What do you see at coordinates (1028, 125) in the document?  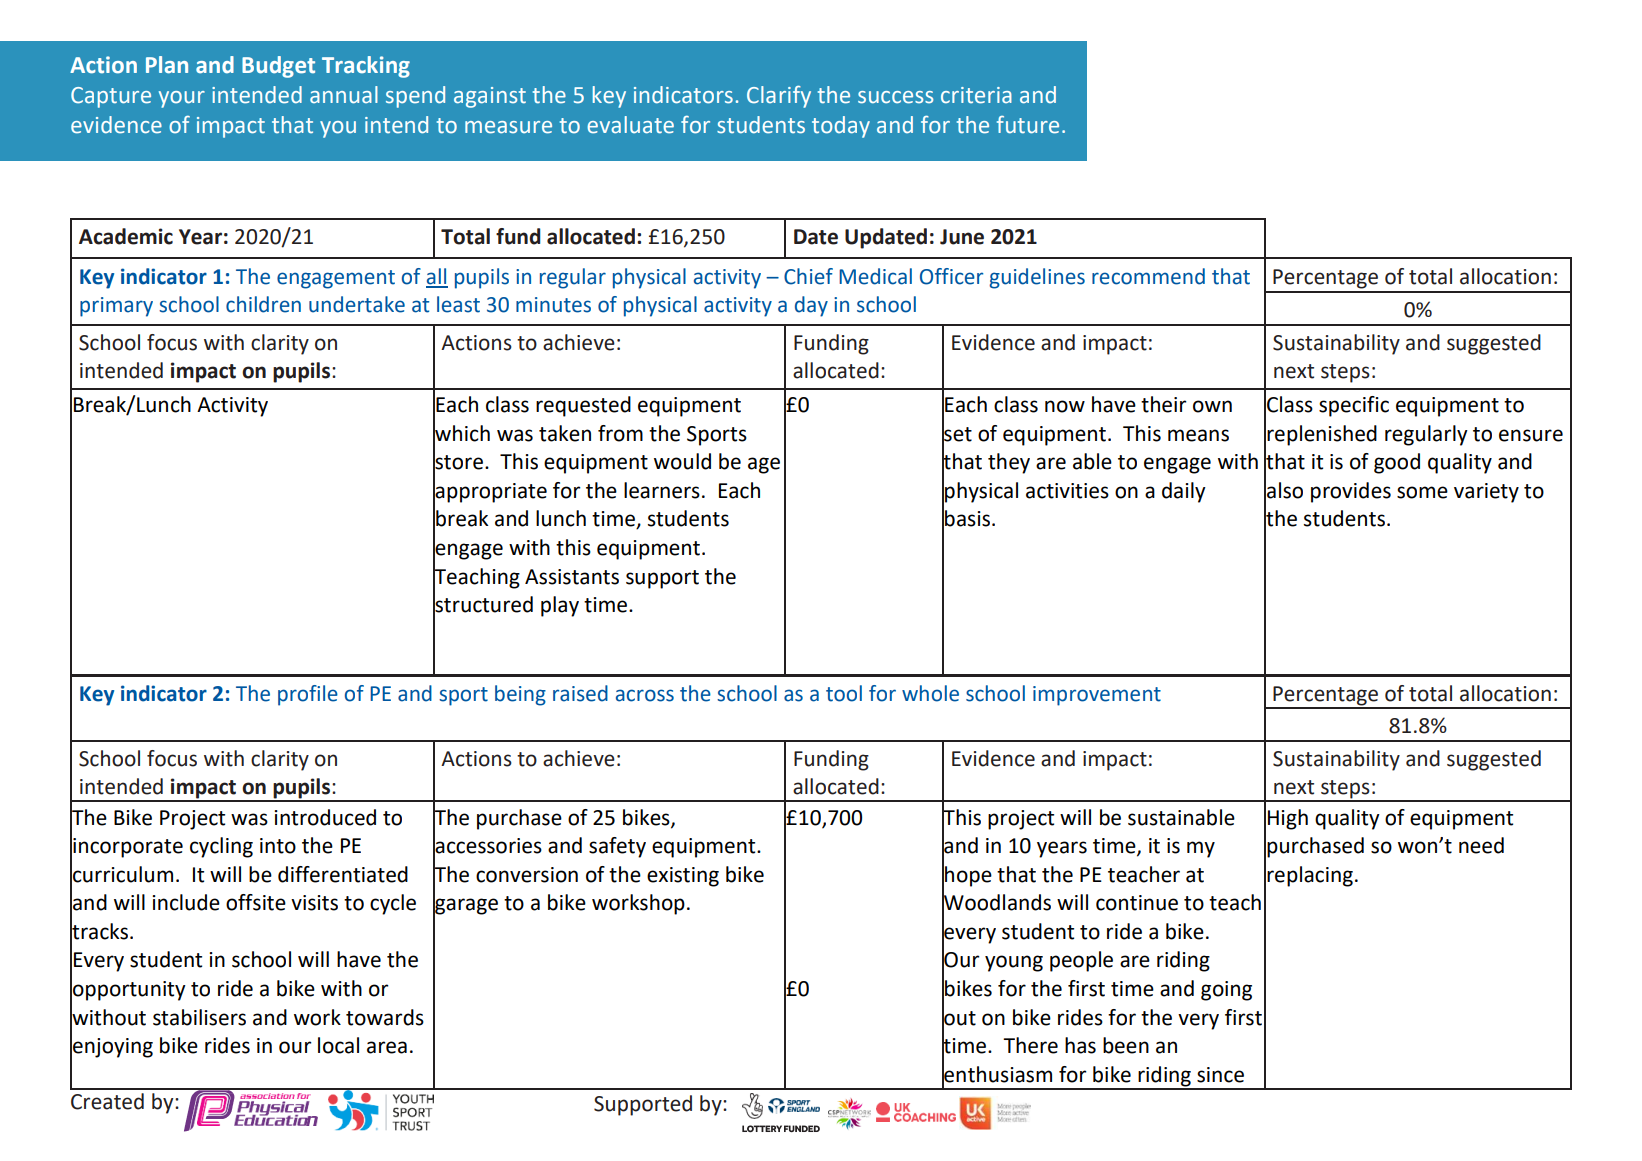 I see `future` at bounding box center [1028, 125].
